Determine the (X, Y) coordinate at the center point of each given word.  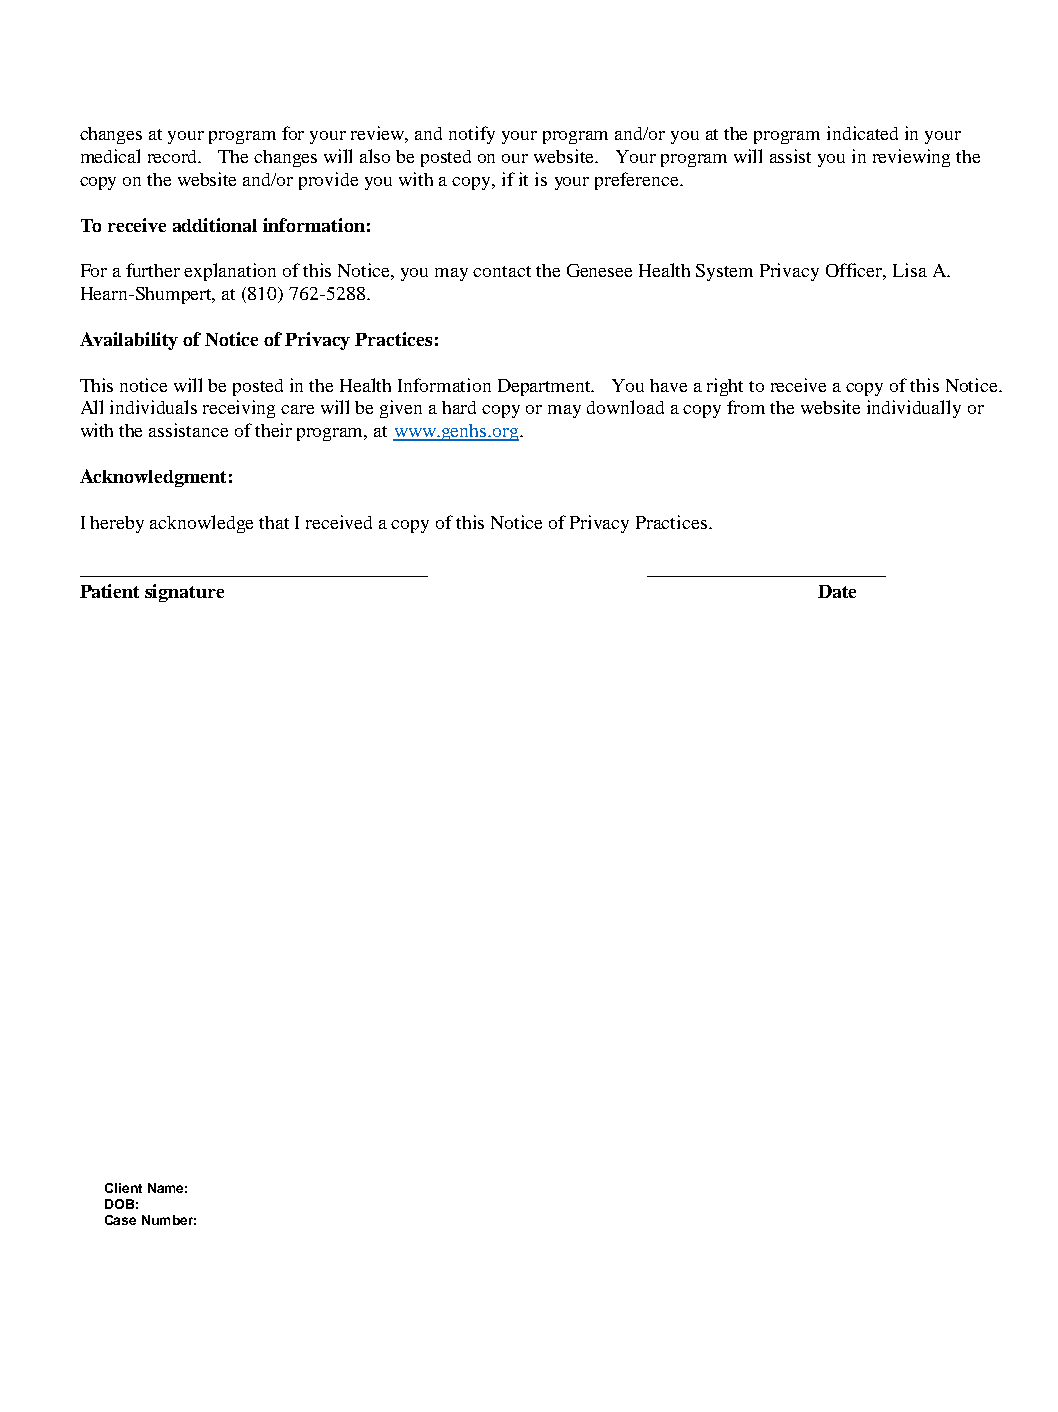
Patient (109, 591)
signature (184, 593)
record (174, 156)
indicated (862, 133)
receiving (239, 409)
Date (837, 591)
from (746, 407)
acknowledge (201, 524)
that (274, 522)
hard (459, 407)
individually (914, 409)
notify (472, 135)
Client (123, 1188)
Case (120, 1220)
